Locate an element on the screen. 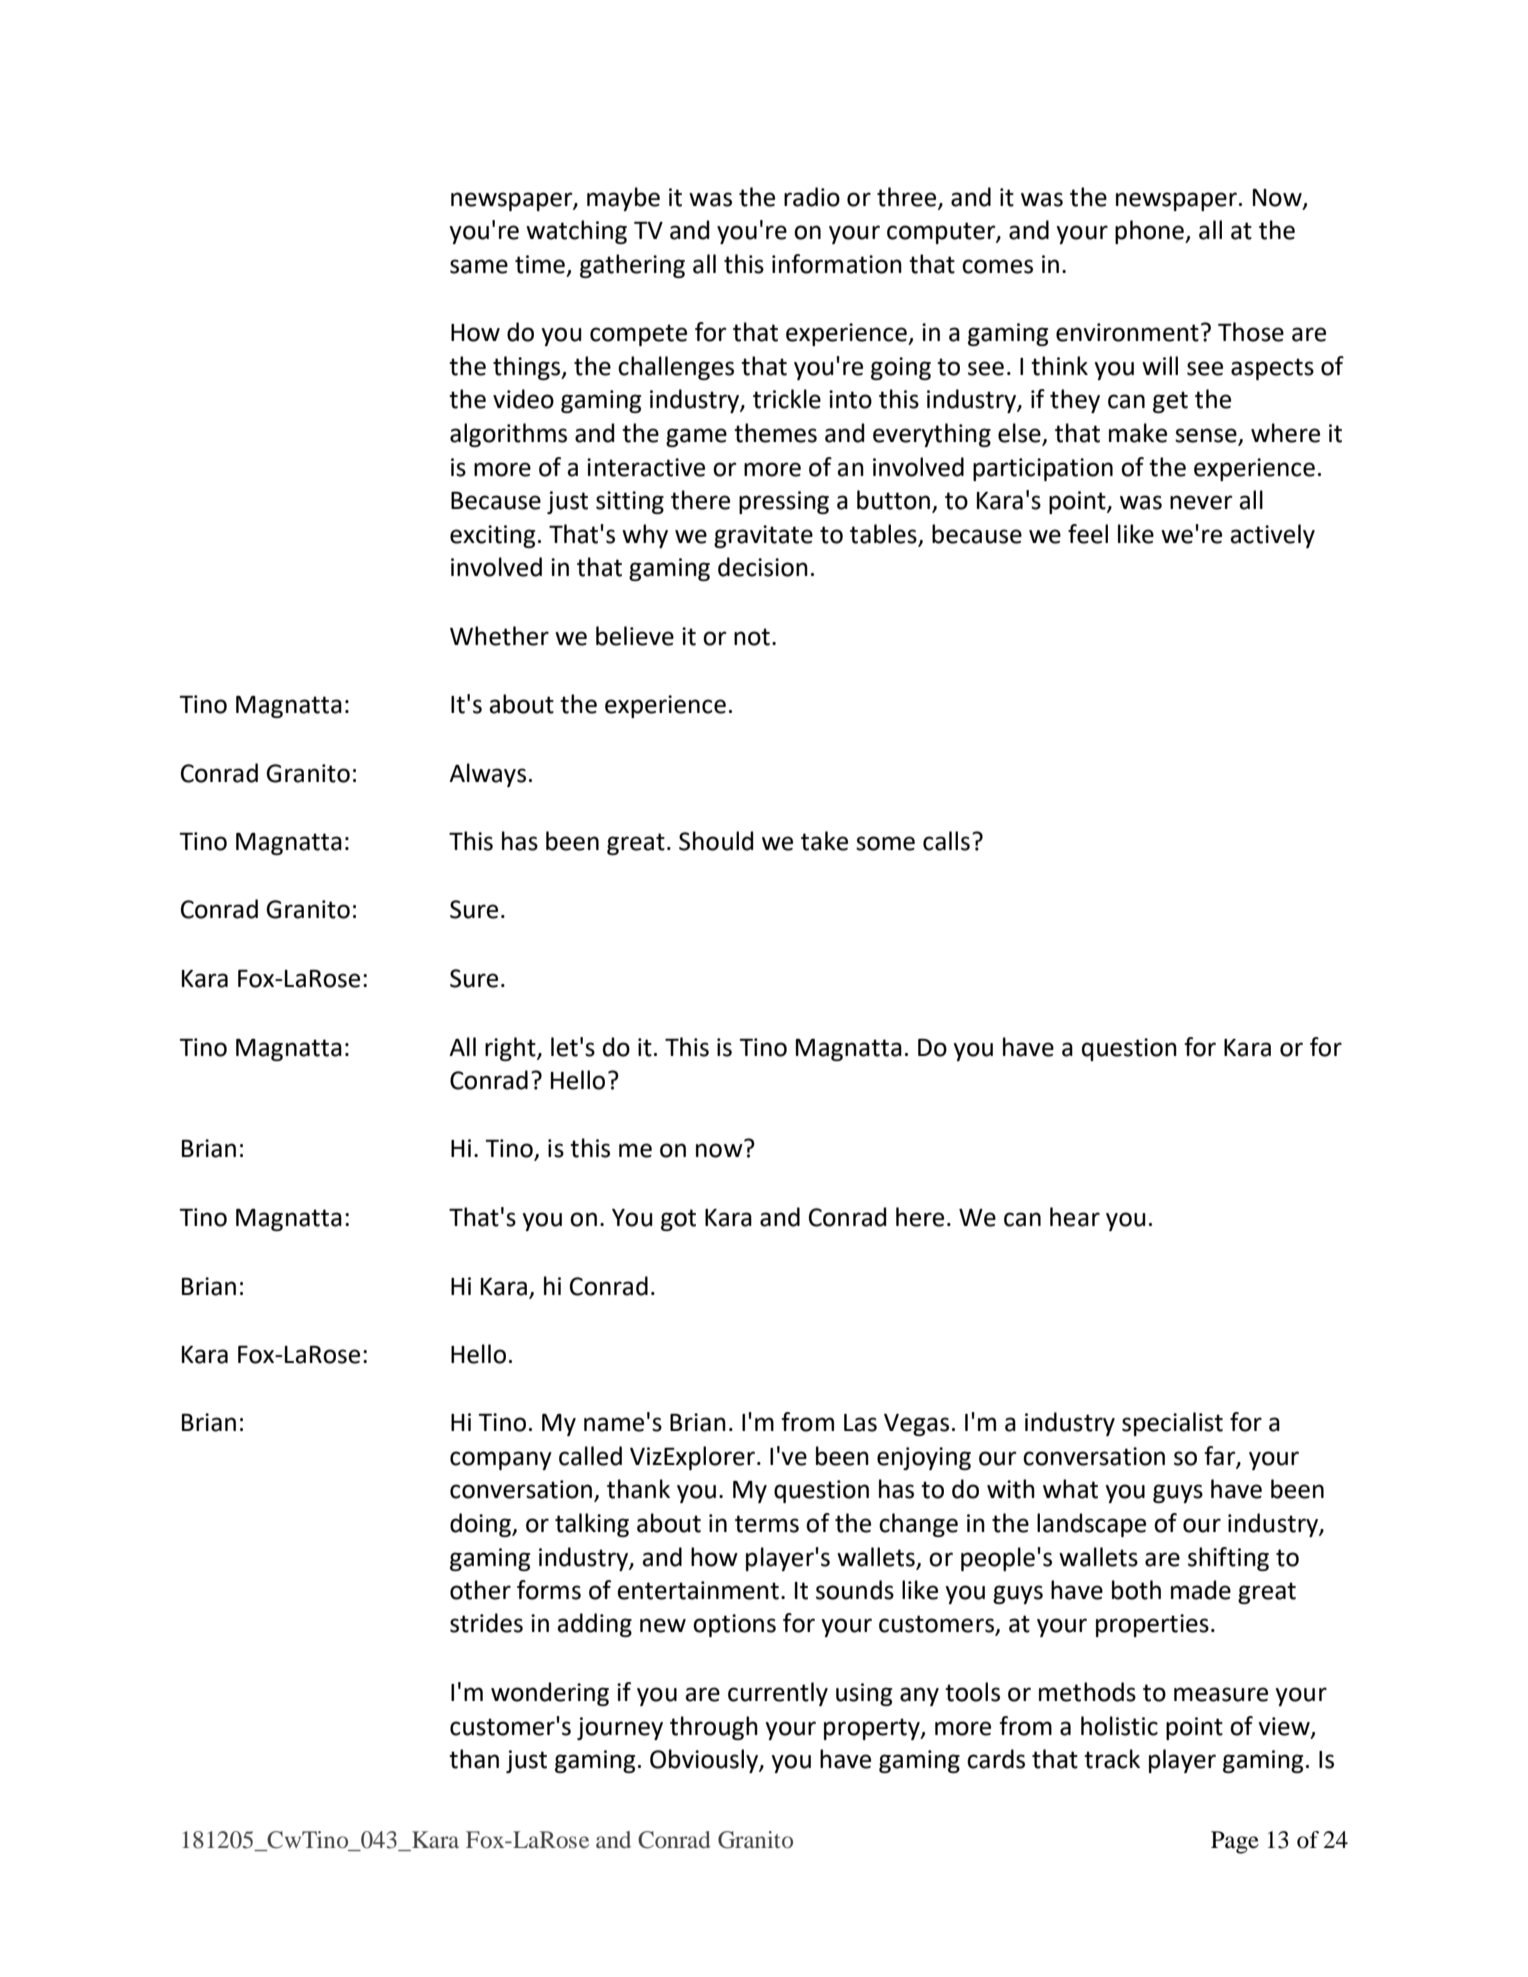 This screenshot has height=1977, width=1528. phone is located at coordinates (1150, 232).
